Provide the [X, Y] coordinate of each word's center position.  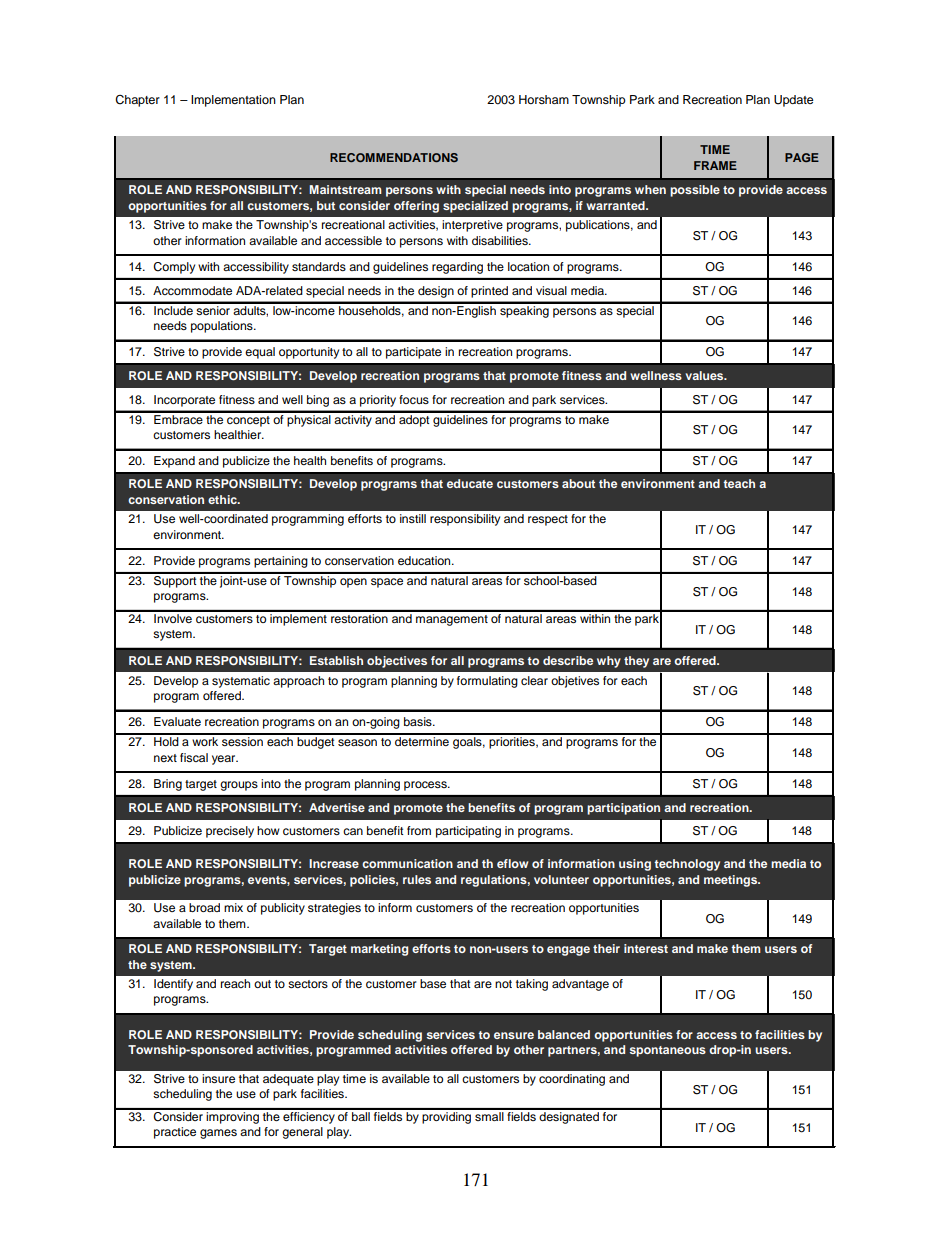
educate [470, 483]
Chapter [137, 101]
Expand [174, 462]
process [426, 786]
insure [218, 1078]
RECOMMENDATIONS [394, 157]
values [705, 375]
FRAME [715, 165]
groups [239, 786]
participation [623, 809]
